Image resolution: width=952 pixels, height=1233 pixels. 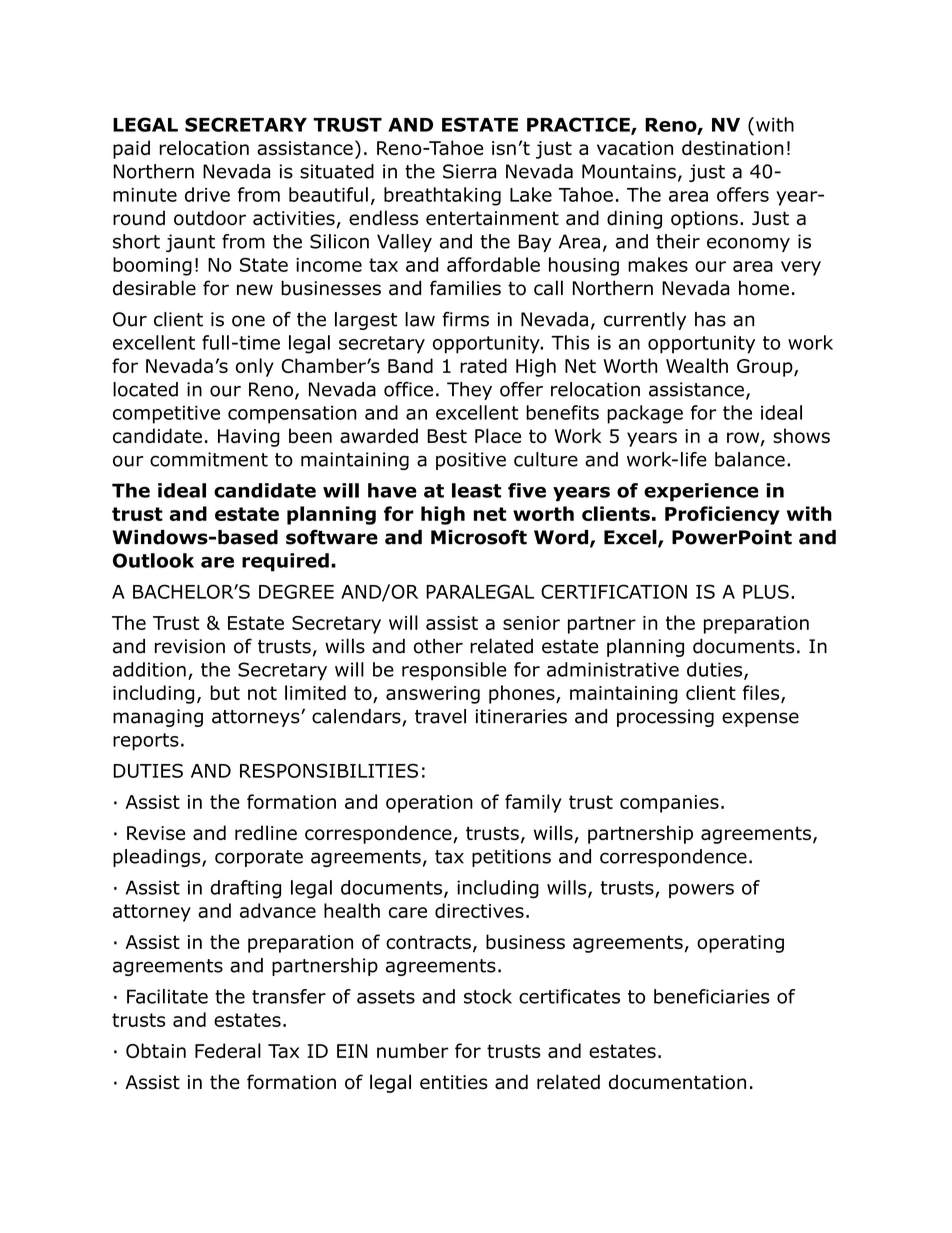 I want to click on answering, so click(x=433, y=695).
